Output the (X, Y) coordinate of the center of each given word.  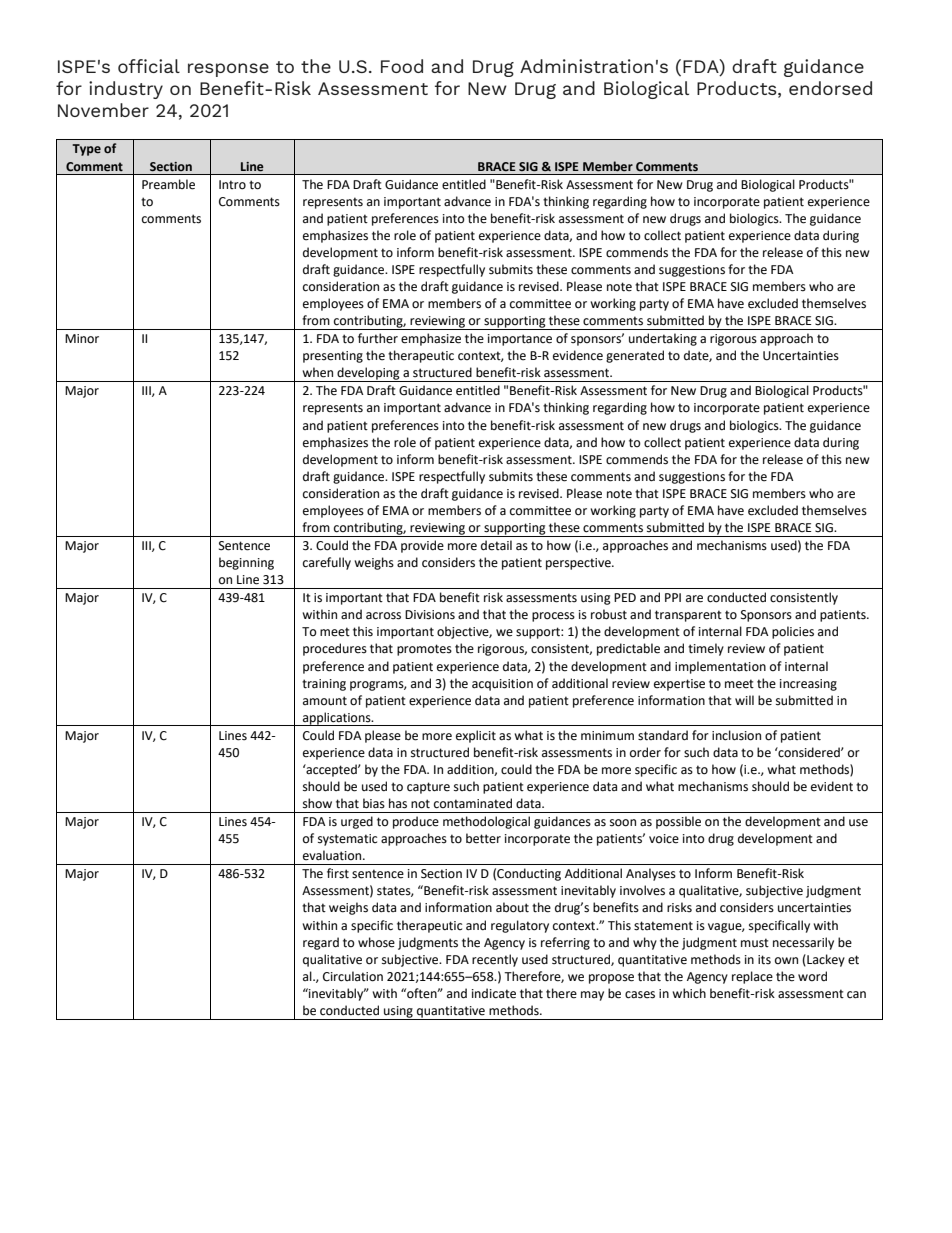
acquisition (502, 685)
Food (402, 66)
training (324, 685)
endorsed (830, 88)
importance (520, 340)
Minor (82, 339)
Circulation (353, 976)
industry (126, 90)
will (744, 700)
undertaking (663, 339)
